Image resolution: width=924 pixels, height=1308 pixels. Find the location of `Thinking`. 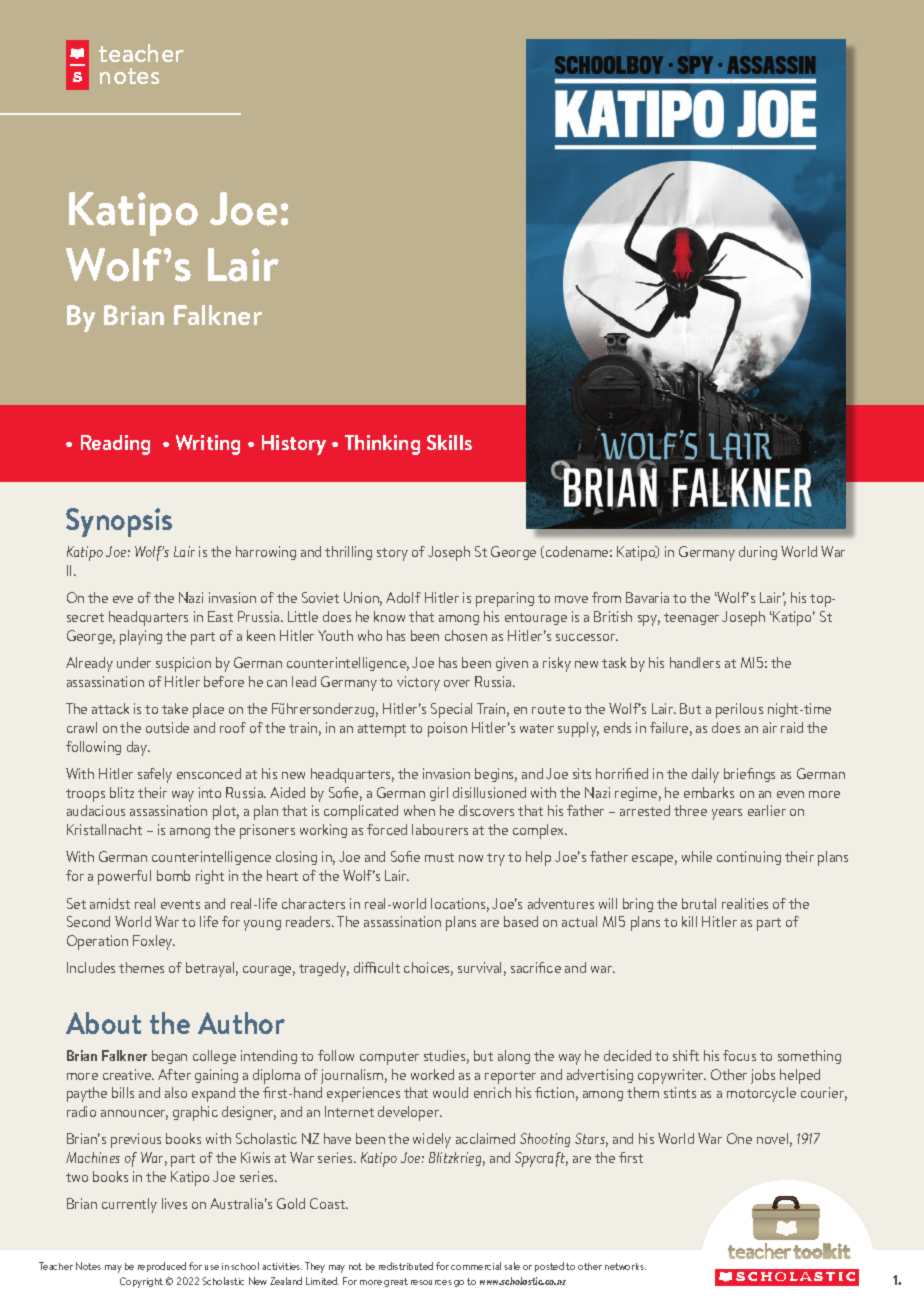

Thinking is located at coordinates (382, 445).
